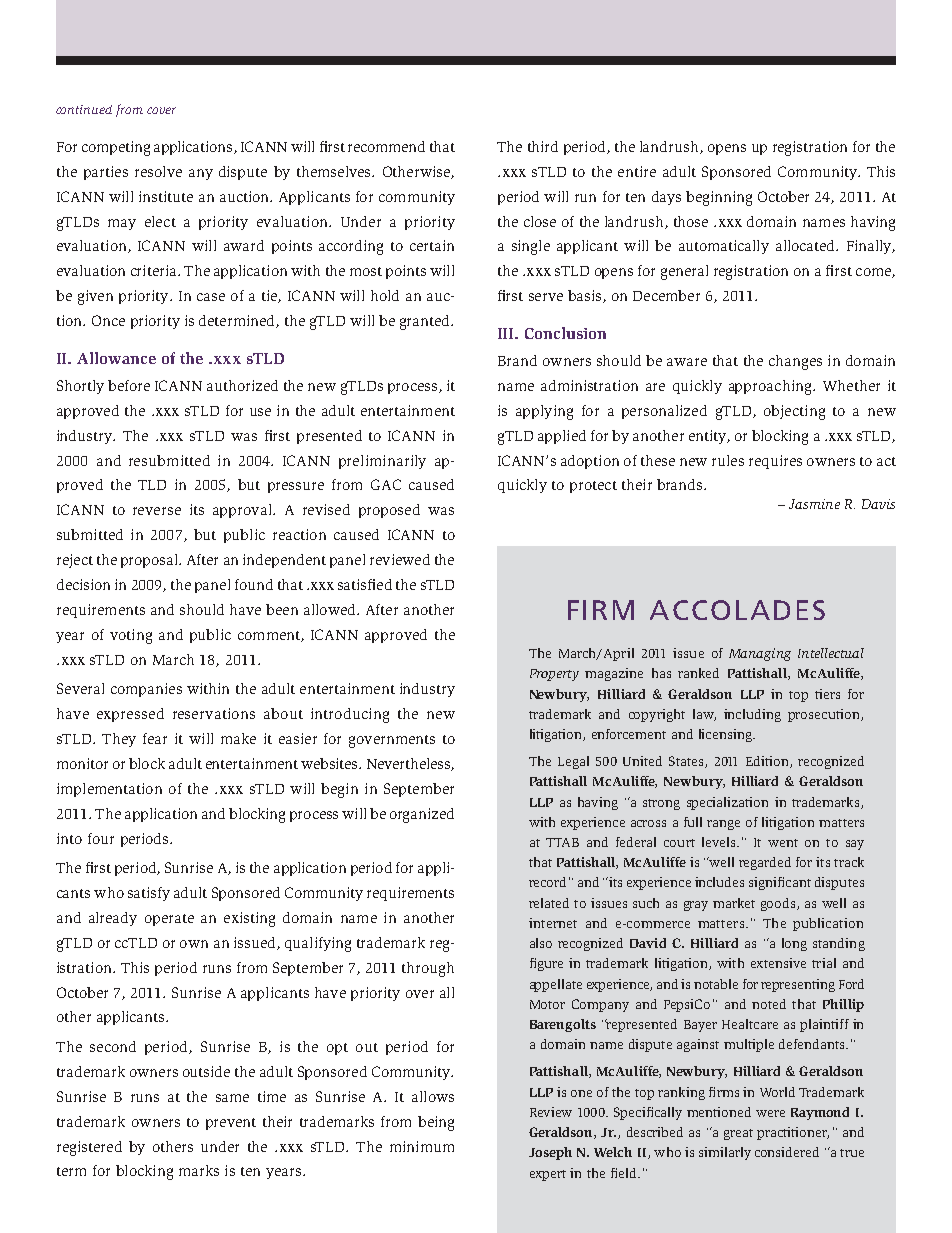 Image resolution: width=952 pixels, height=1233 pixels. I want to click on Managing, so click(760, 654).
